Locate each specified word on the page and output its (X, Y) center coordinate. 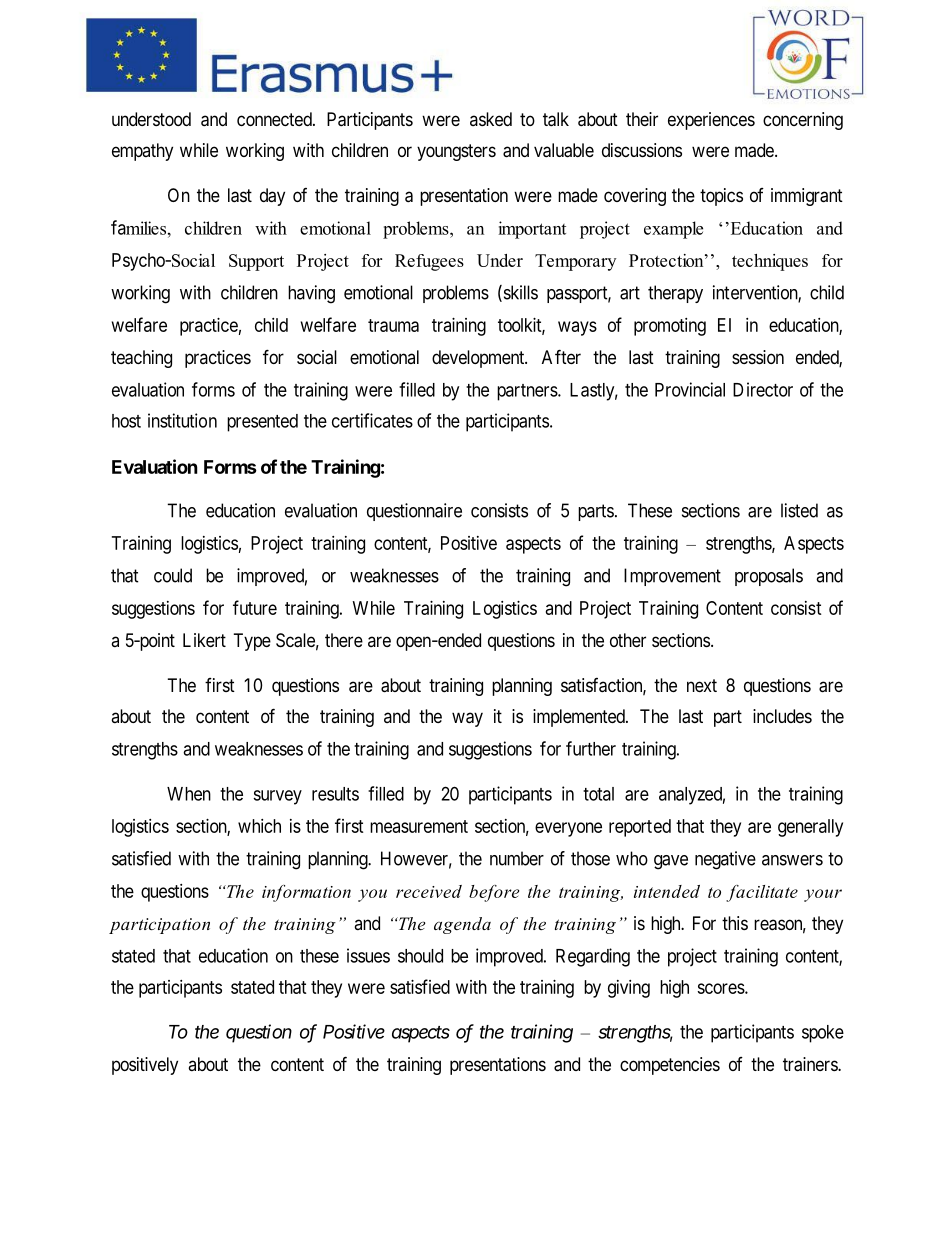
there (344, 640)
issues (368, 955)
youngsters (456, 152)
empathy (142, 152)
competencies (670, 1066)
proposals (769, 577)
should (420, 956)
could (173, 575)
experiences (711, 121)
